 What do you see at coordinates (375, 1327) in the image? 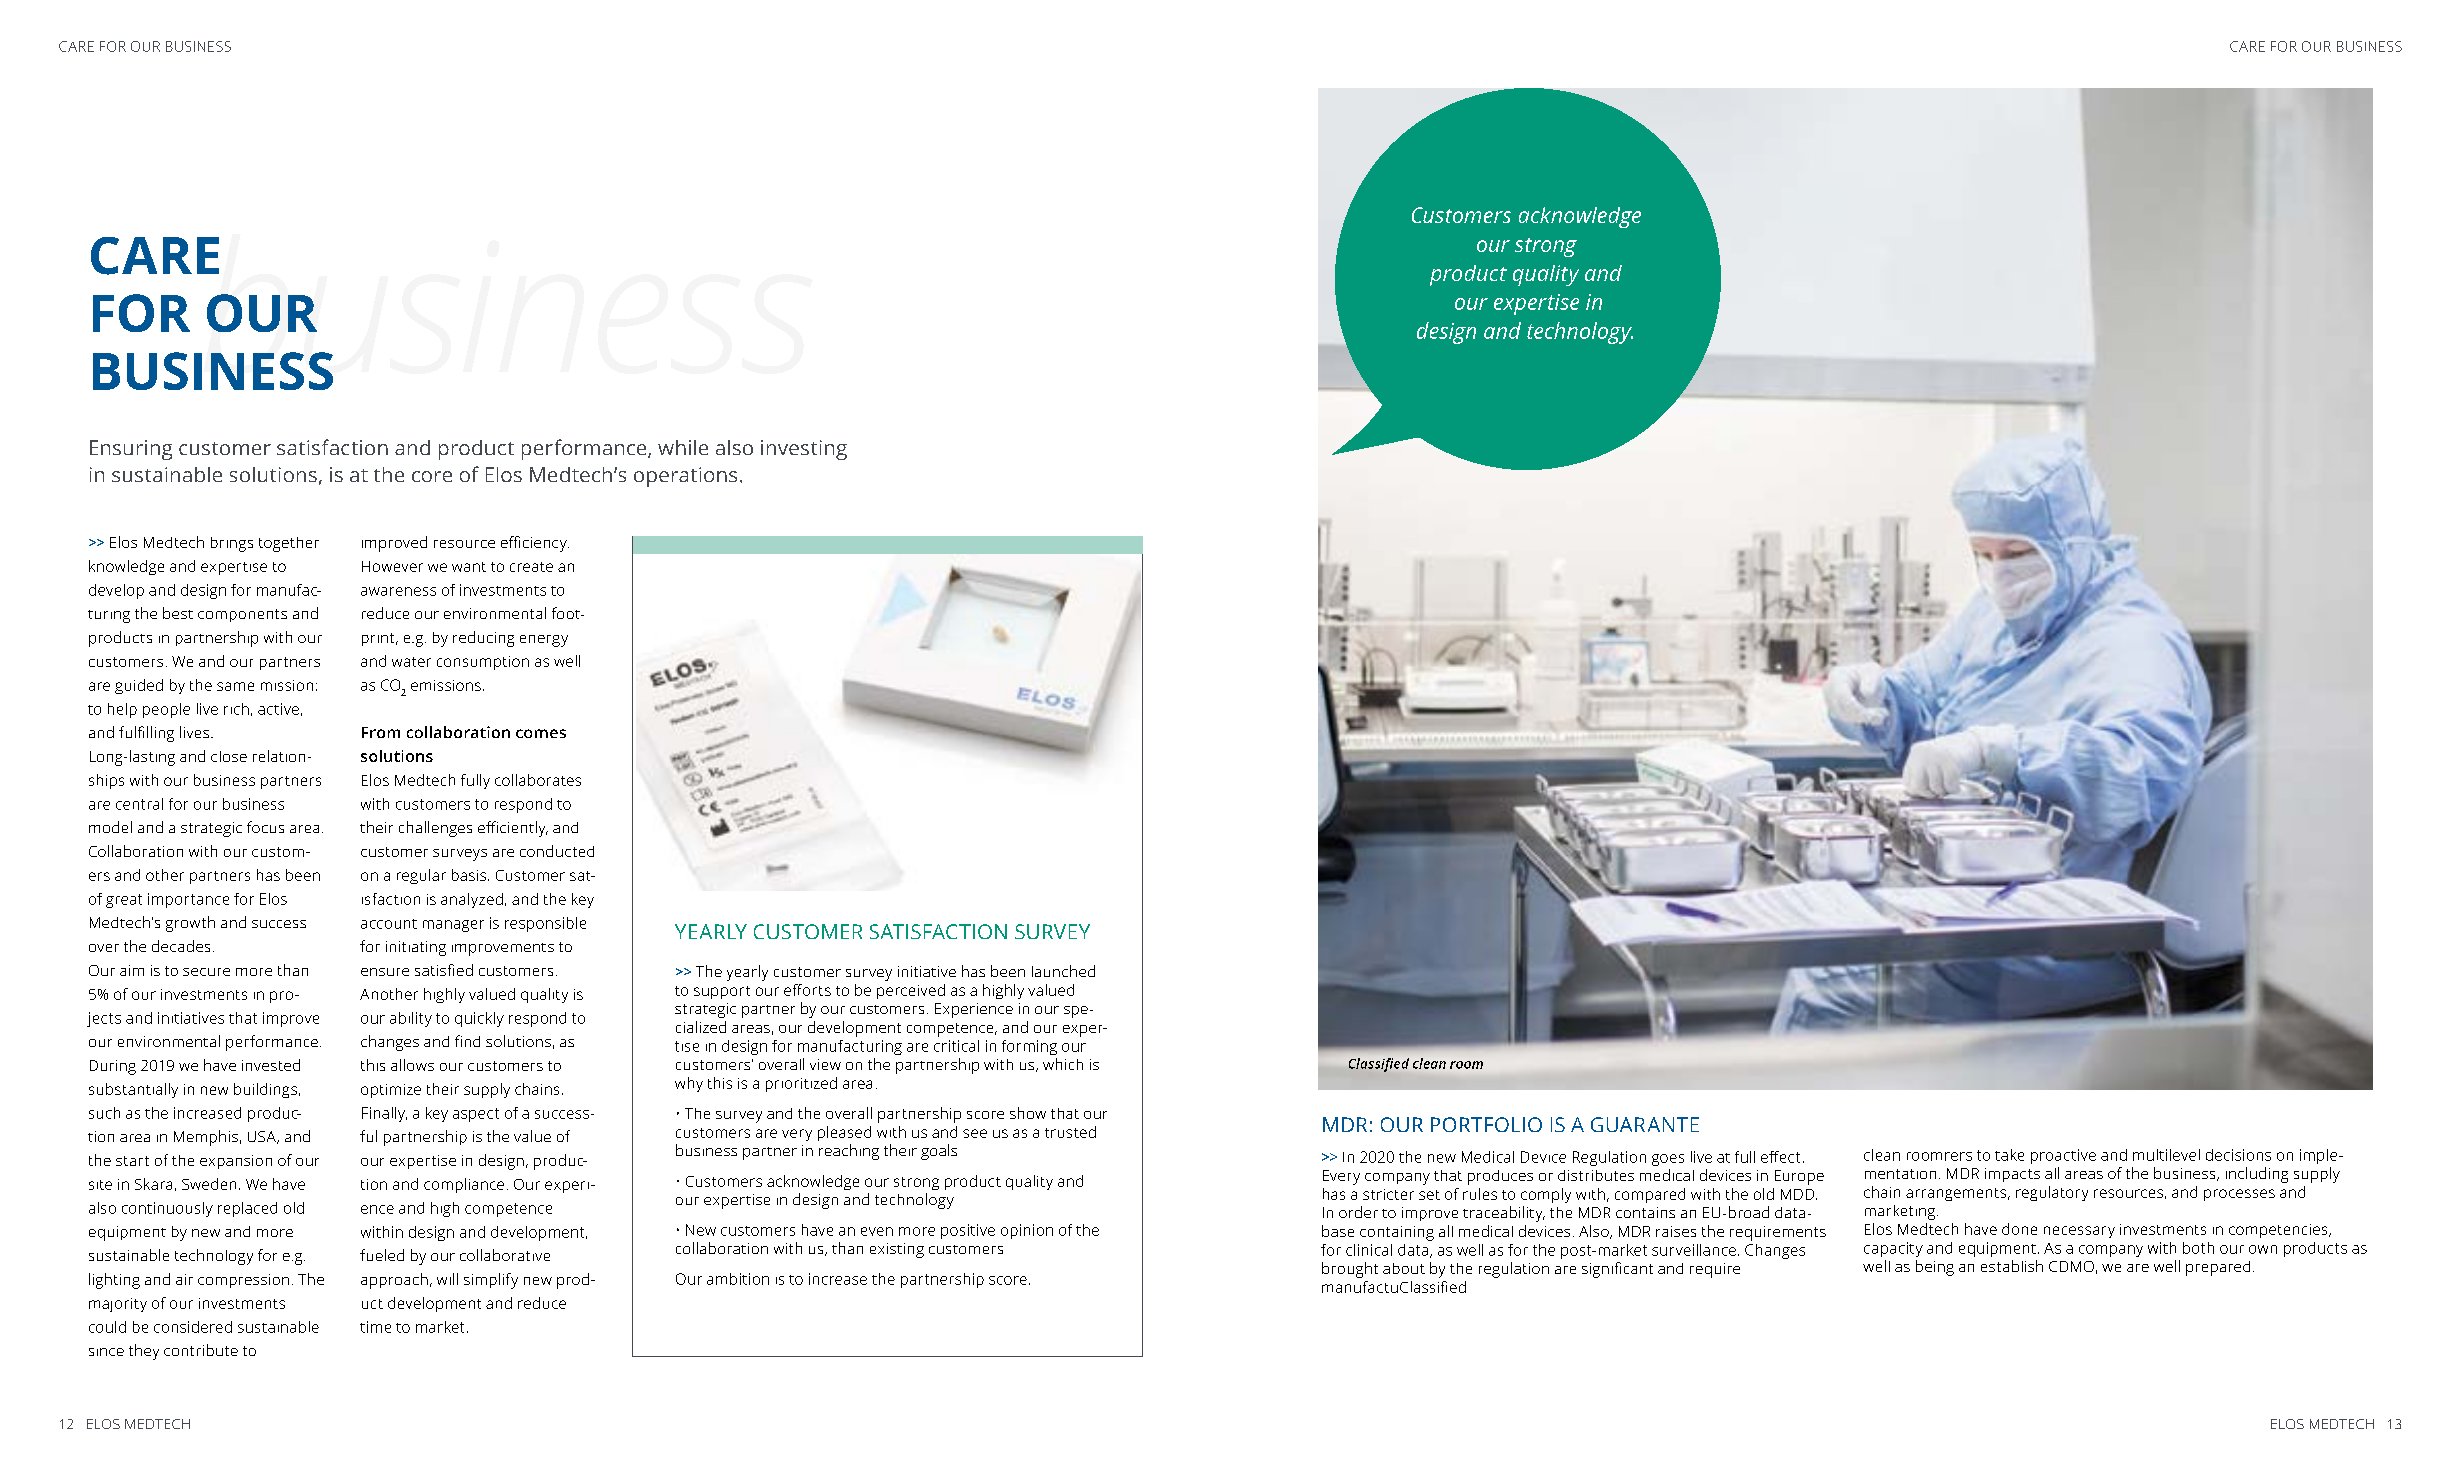
I see `time` at bounding box center [375, 1327].
